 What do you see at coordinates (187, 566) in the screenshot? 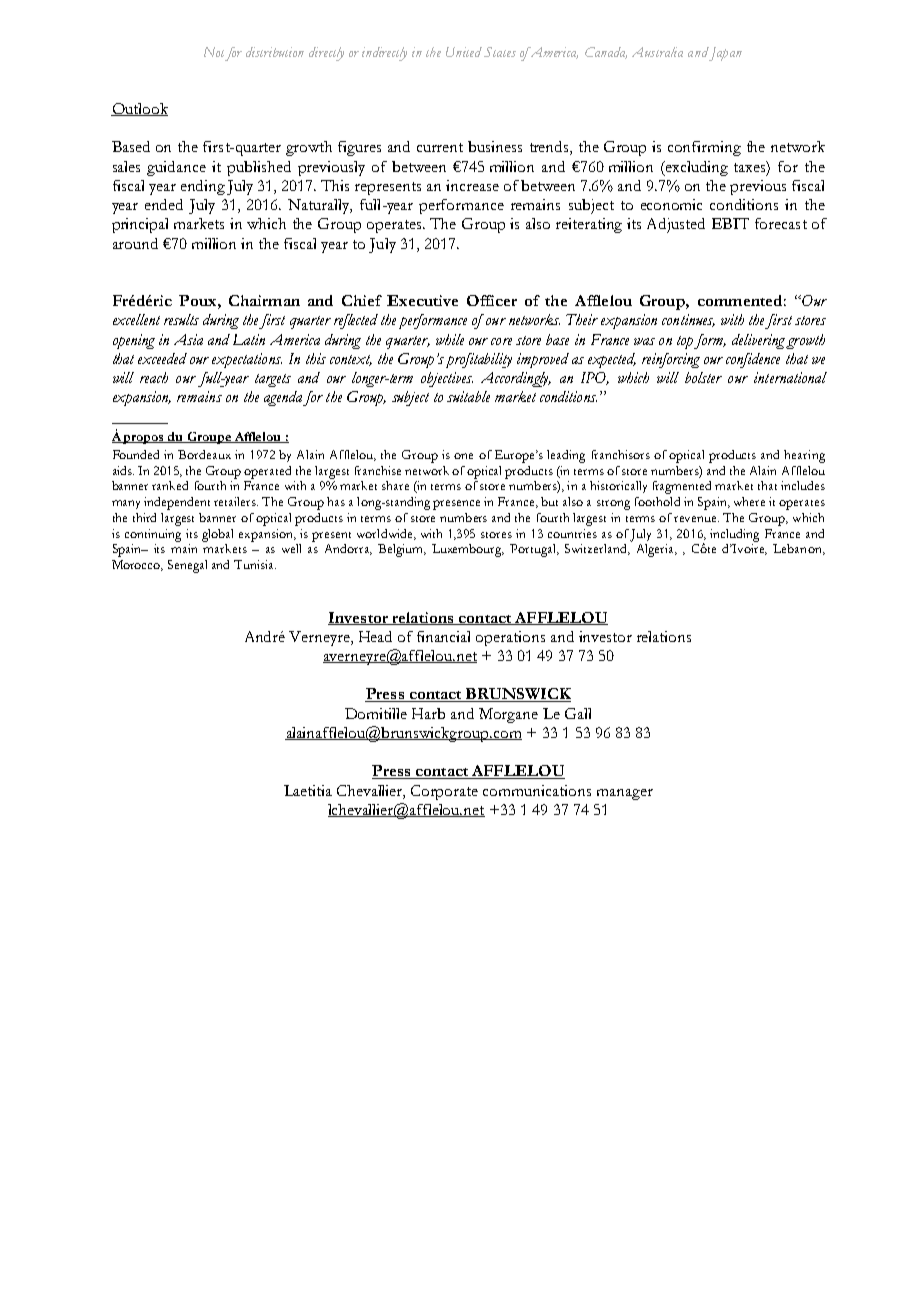
I see `Senegal` at bounding box center [187, 566].
